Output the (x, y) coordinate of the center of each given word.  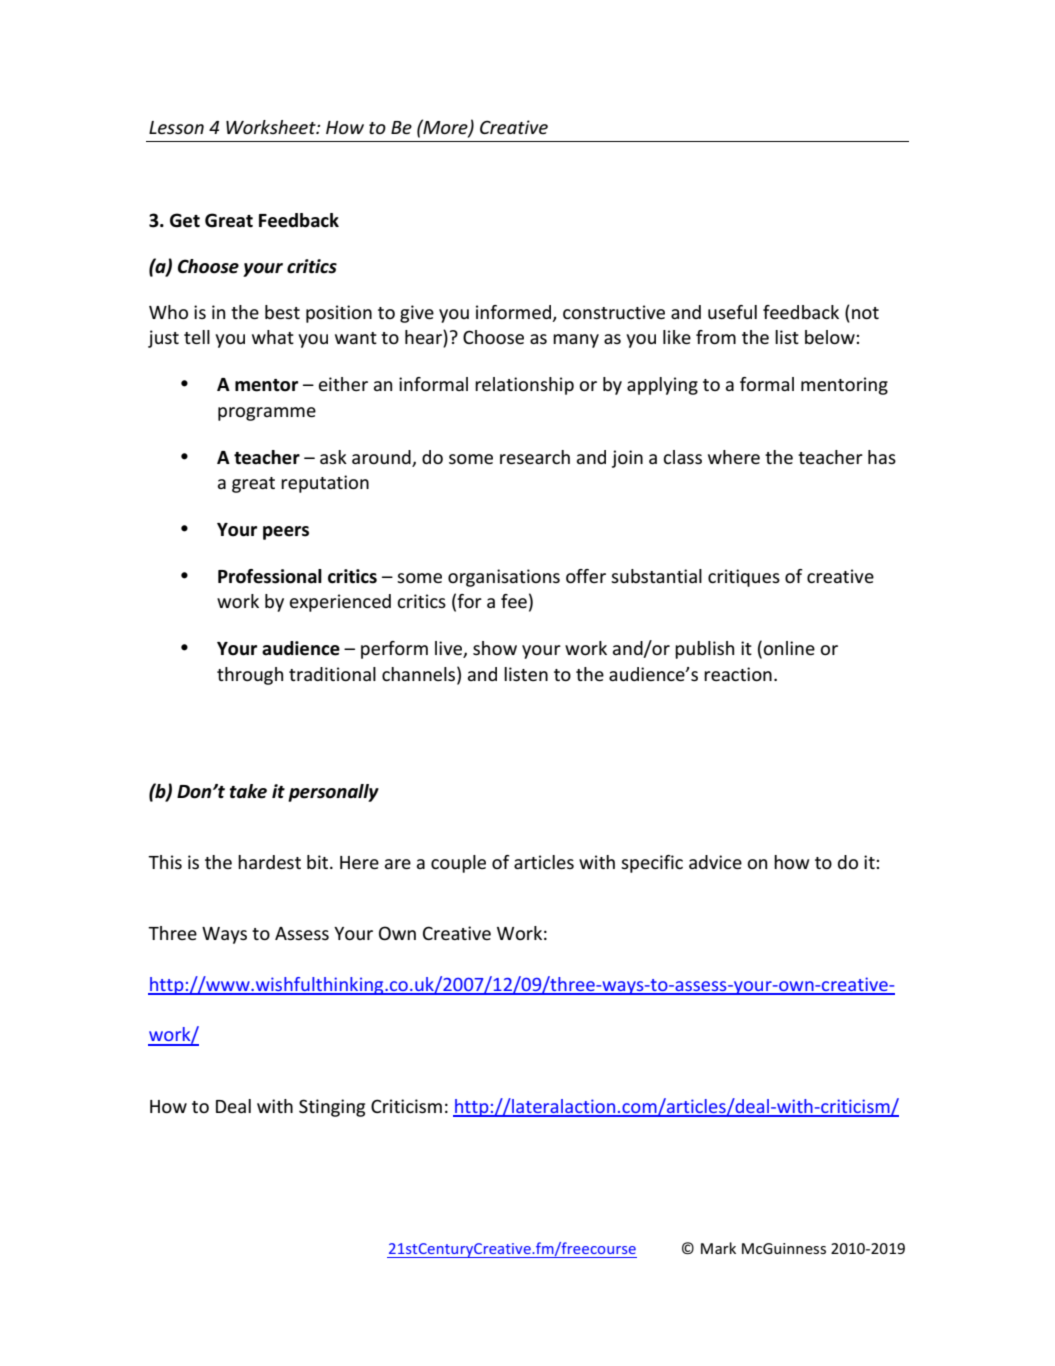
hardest (269, 862)
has (882, 457)
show (495, 648)
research (535, 457)
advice (715, 862)
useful (732, 312)
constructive (614, 312)
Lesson (176, 127)
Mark (718, 1248)
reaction (738, 674)
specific (652, 864)
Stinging (332, 1108)
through (250, 676)
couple (458, 864)
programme (267, 414)
